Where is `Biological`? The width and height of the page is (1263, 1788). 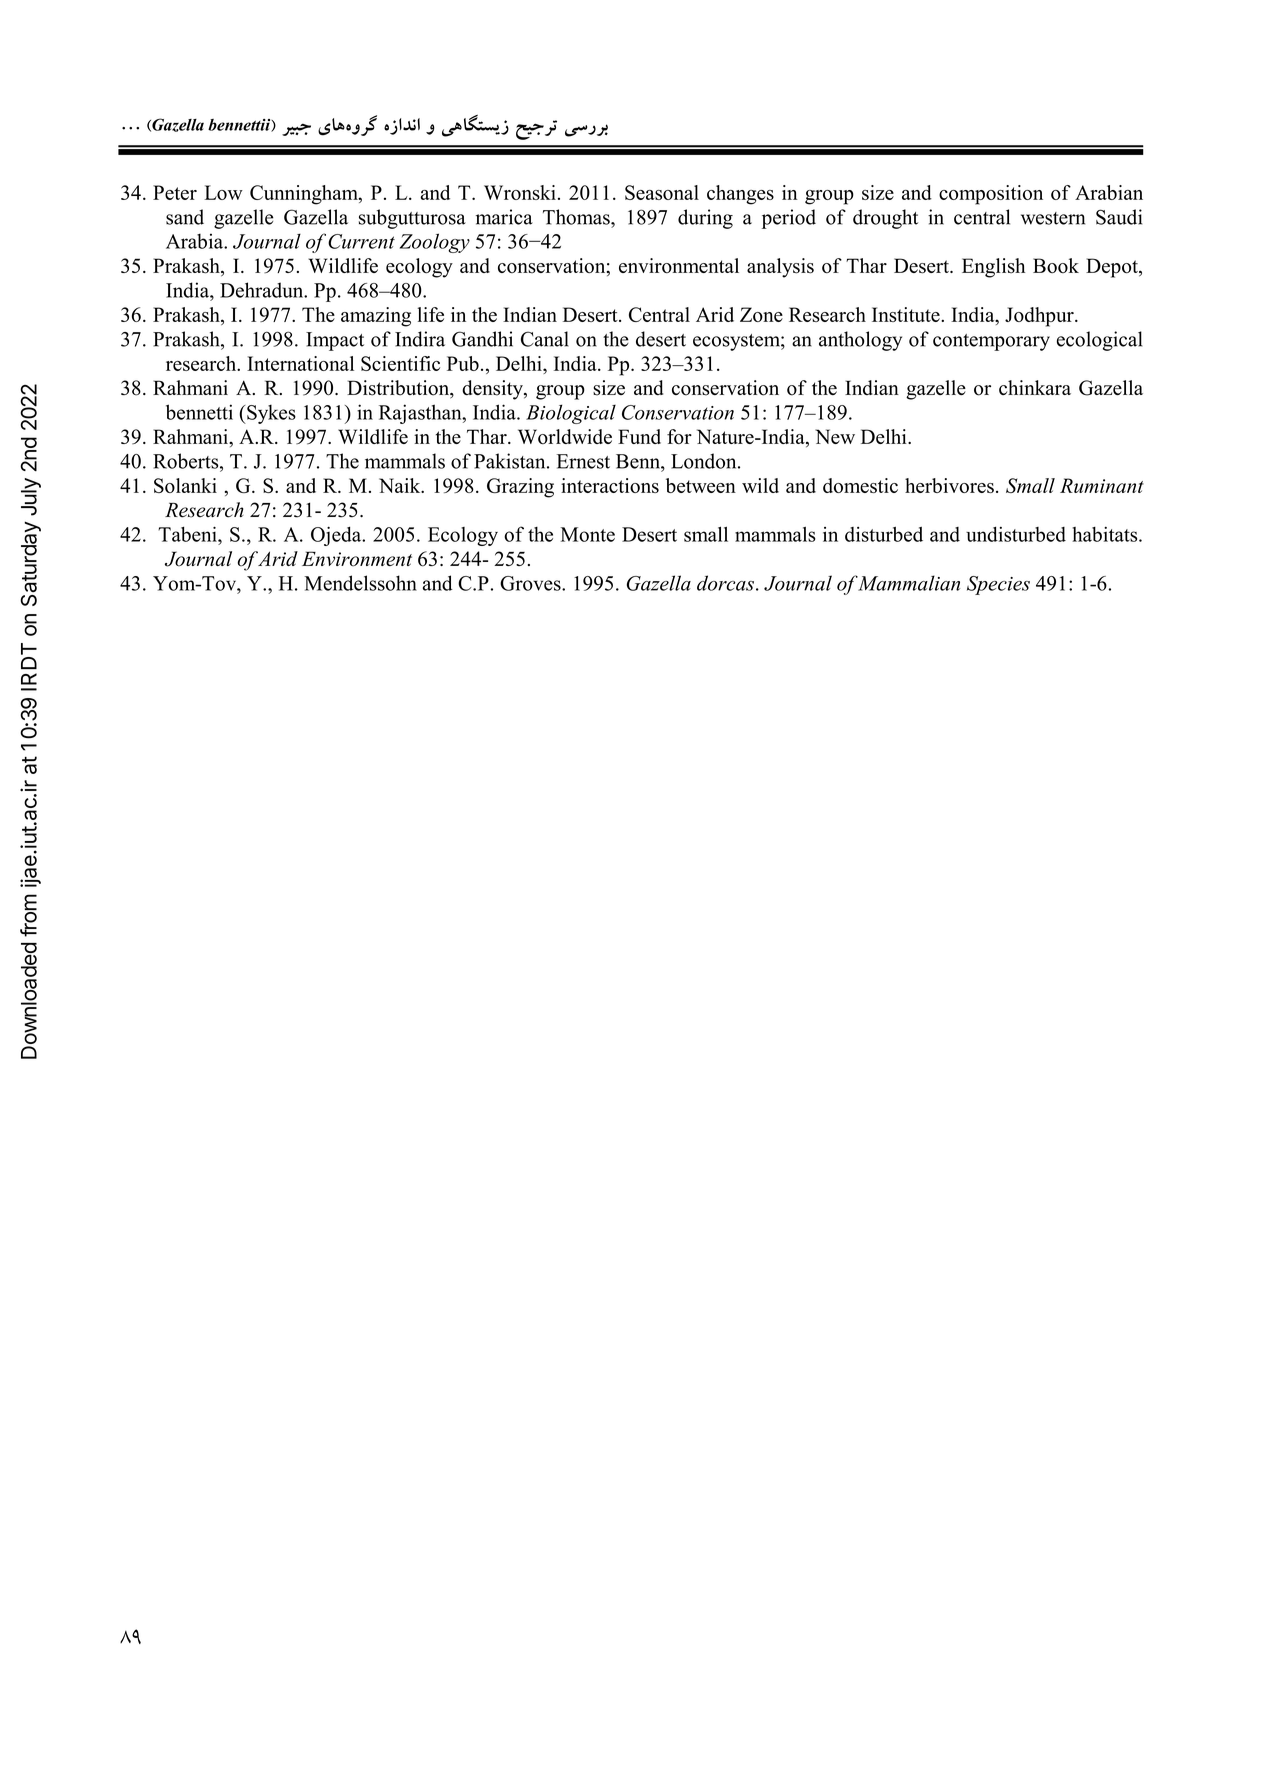
Biological is located at coordinates (571, 414).
